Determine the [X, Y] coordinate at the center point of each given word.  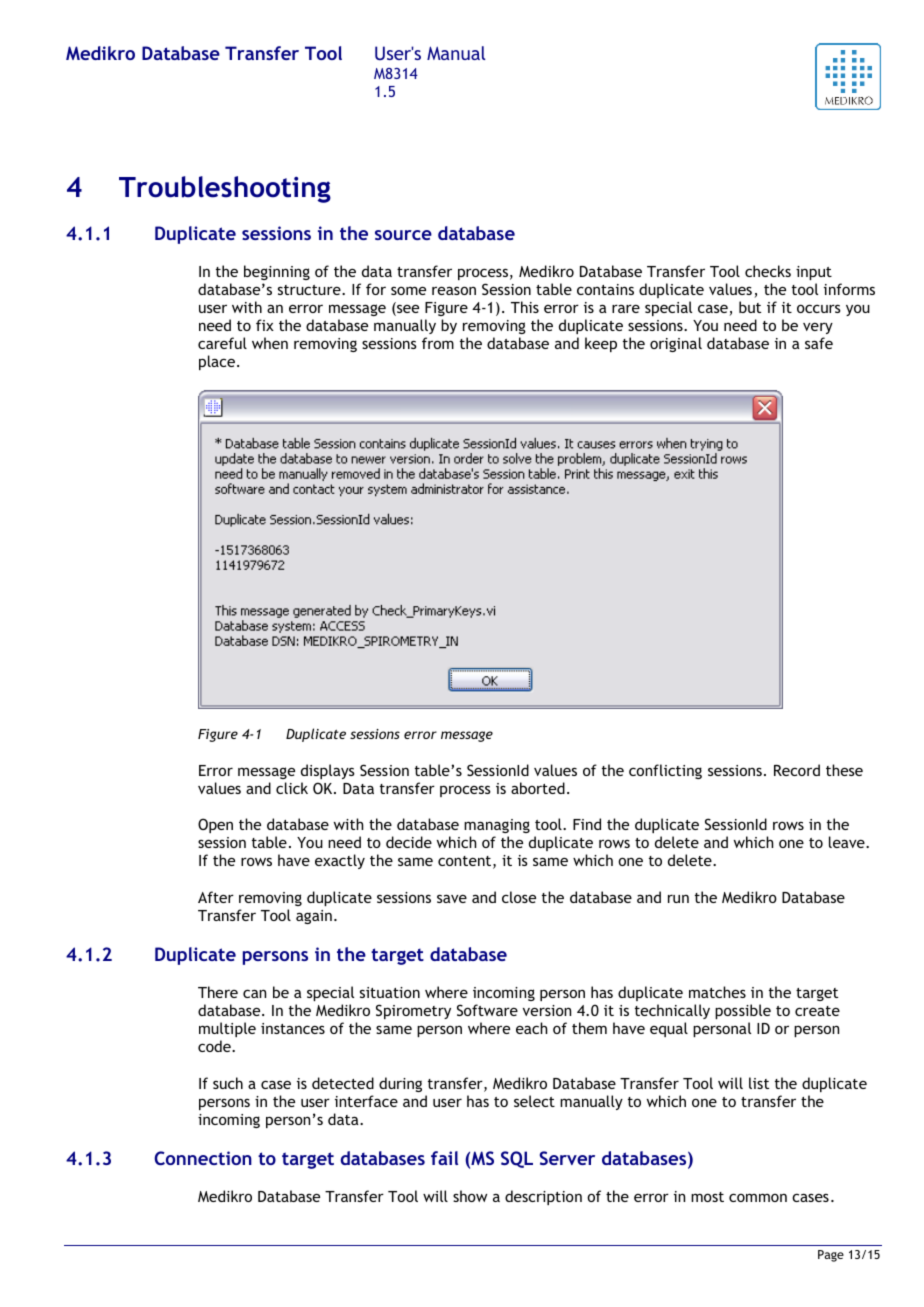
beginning [277, 272]
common [758, 1197]
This [525, 307]
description [543, 1197]
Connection [203, 1158]
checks [768, 271]
